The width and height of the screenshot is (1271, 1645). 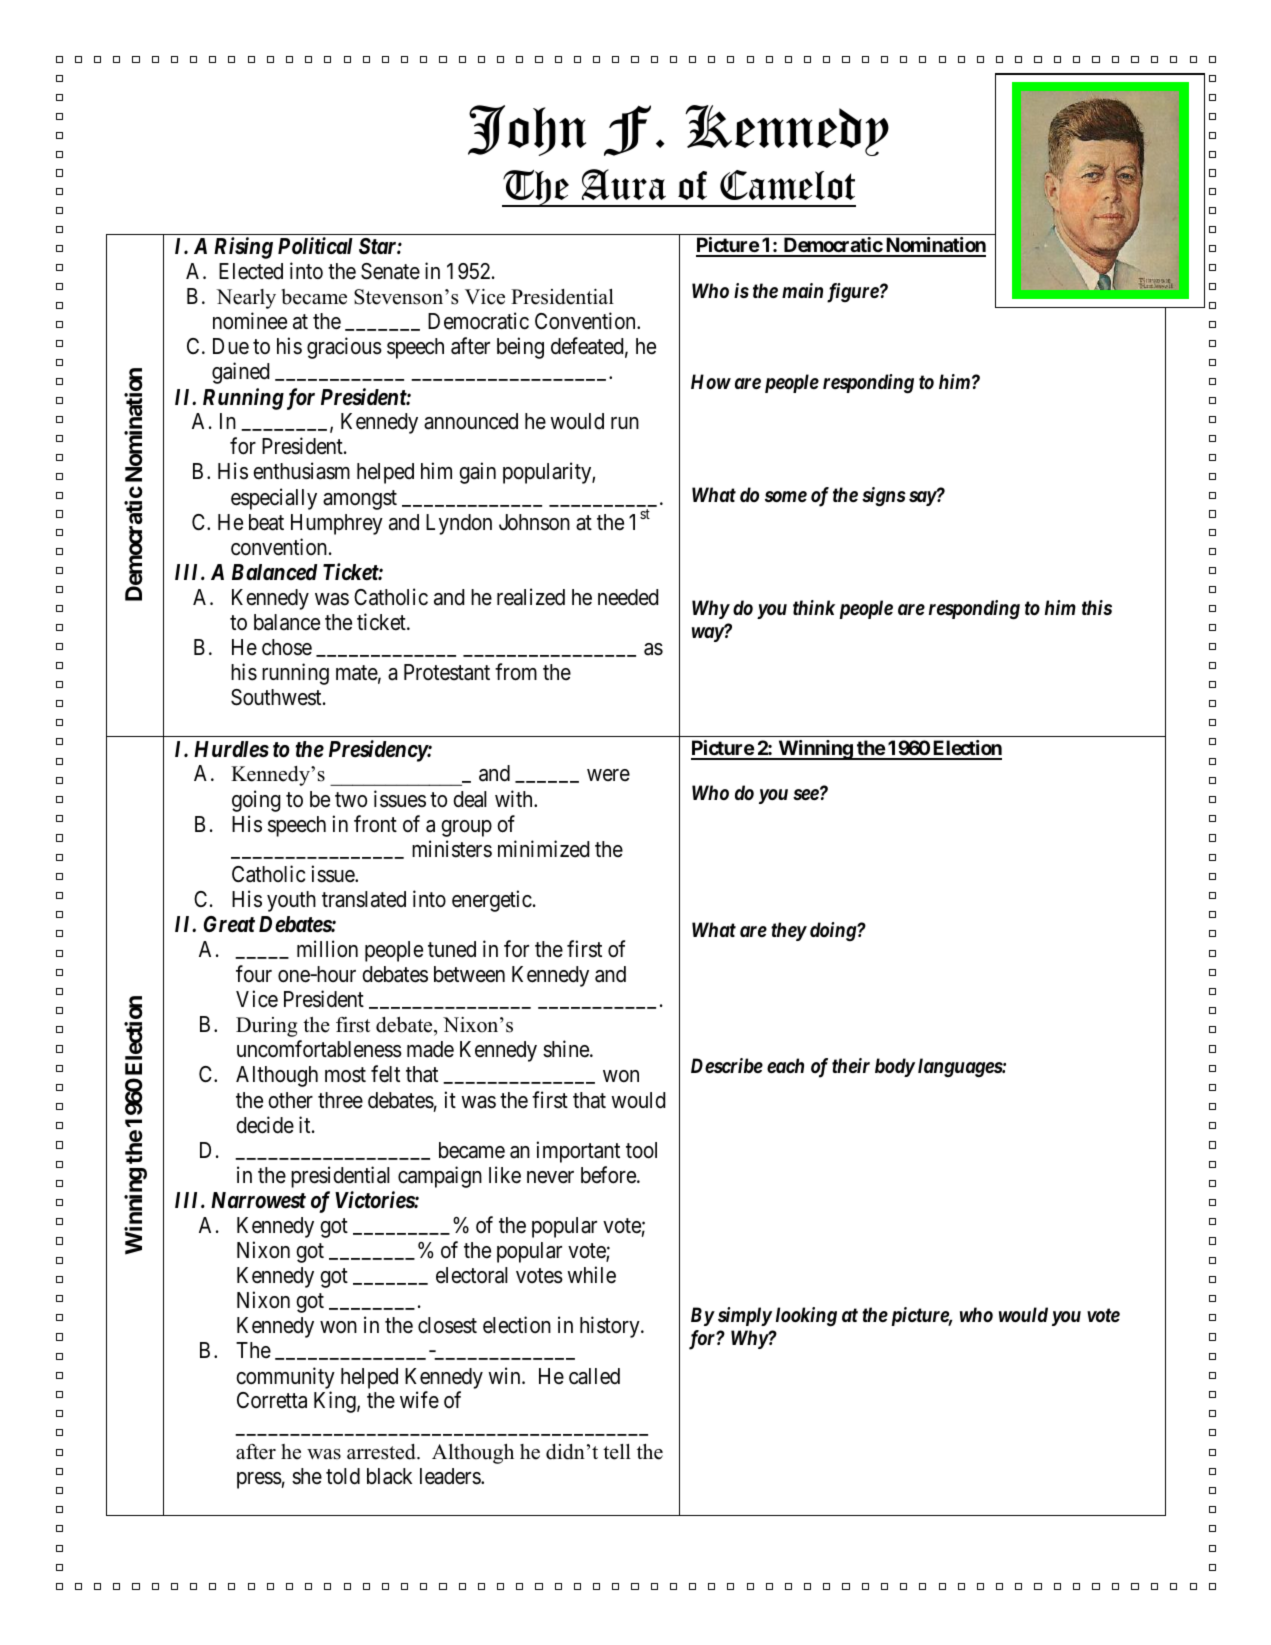 What do you see at coordinates (787, 185) in the screenshot?
I see `Camelot` at bounding box center [787, 185].
